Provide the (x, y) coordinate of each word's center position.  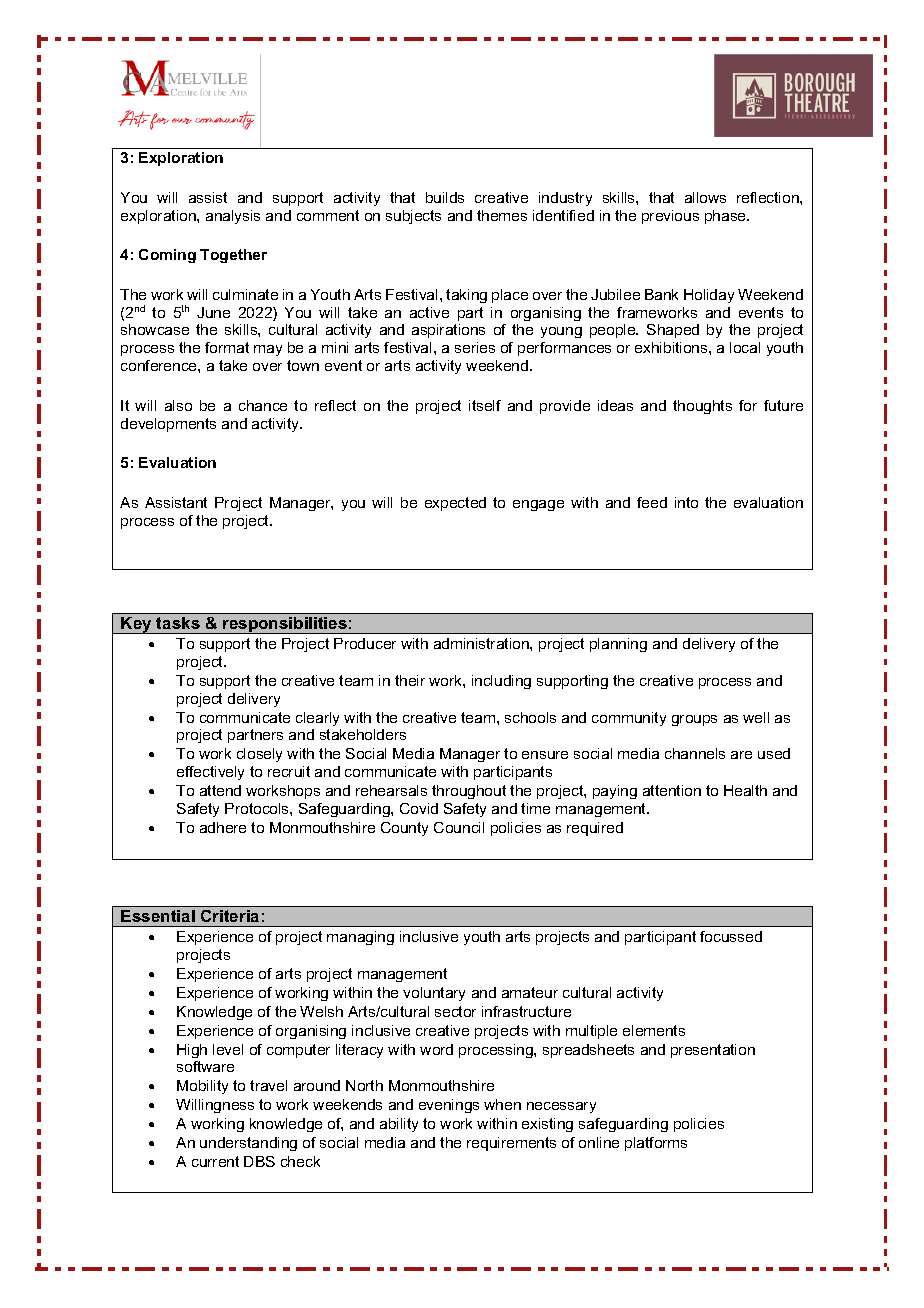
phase (727, 217)
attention (672, 790)
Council (459, 827)
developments (168, 425)
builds (445, 197)
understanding (248, 1144)
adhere (223, 827)
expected (455, 504)
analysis (233, 217)
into (686, 502)
